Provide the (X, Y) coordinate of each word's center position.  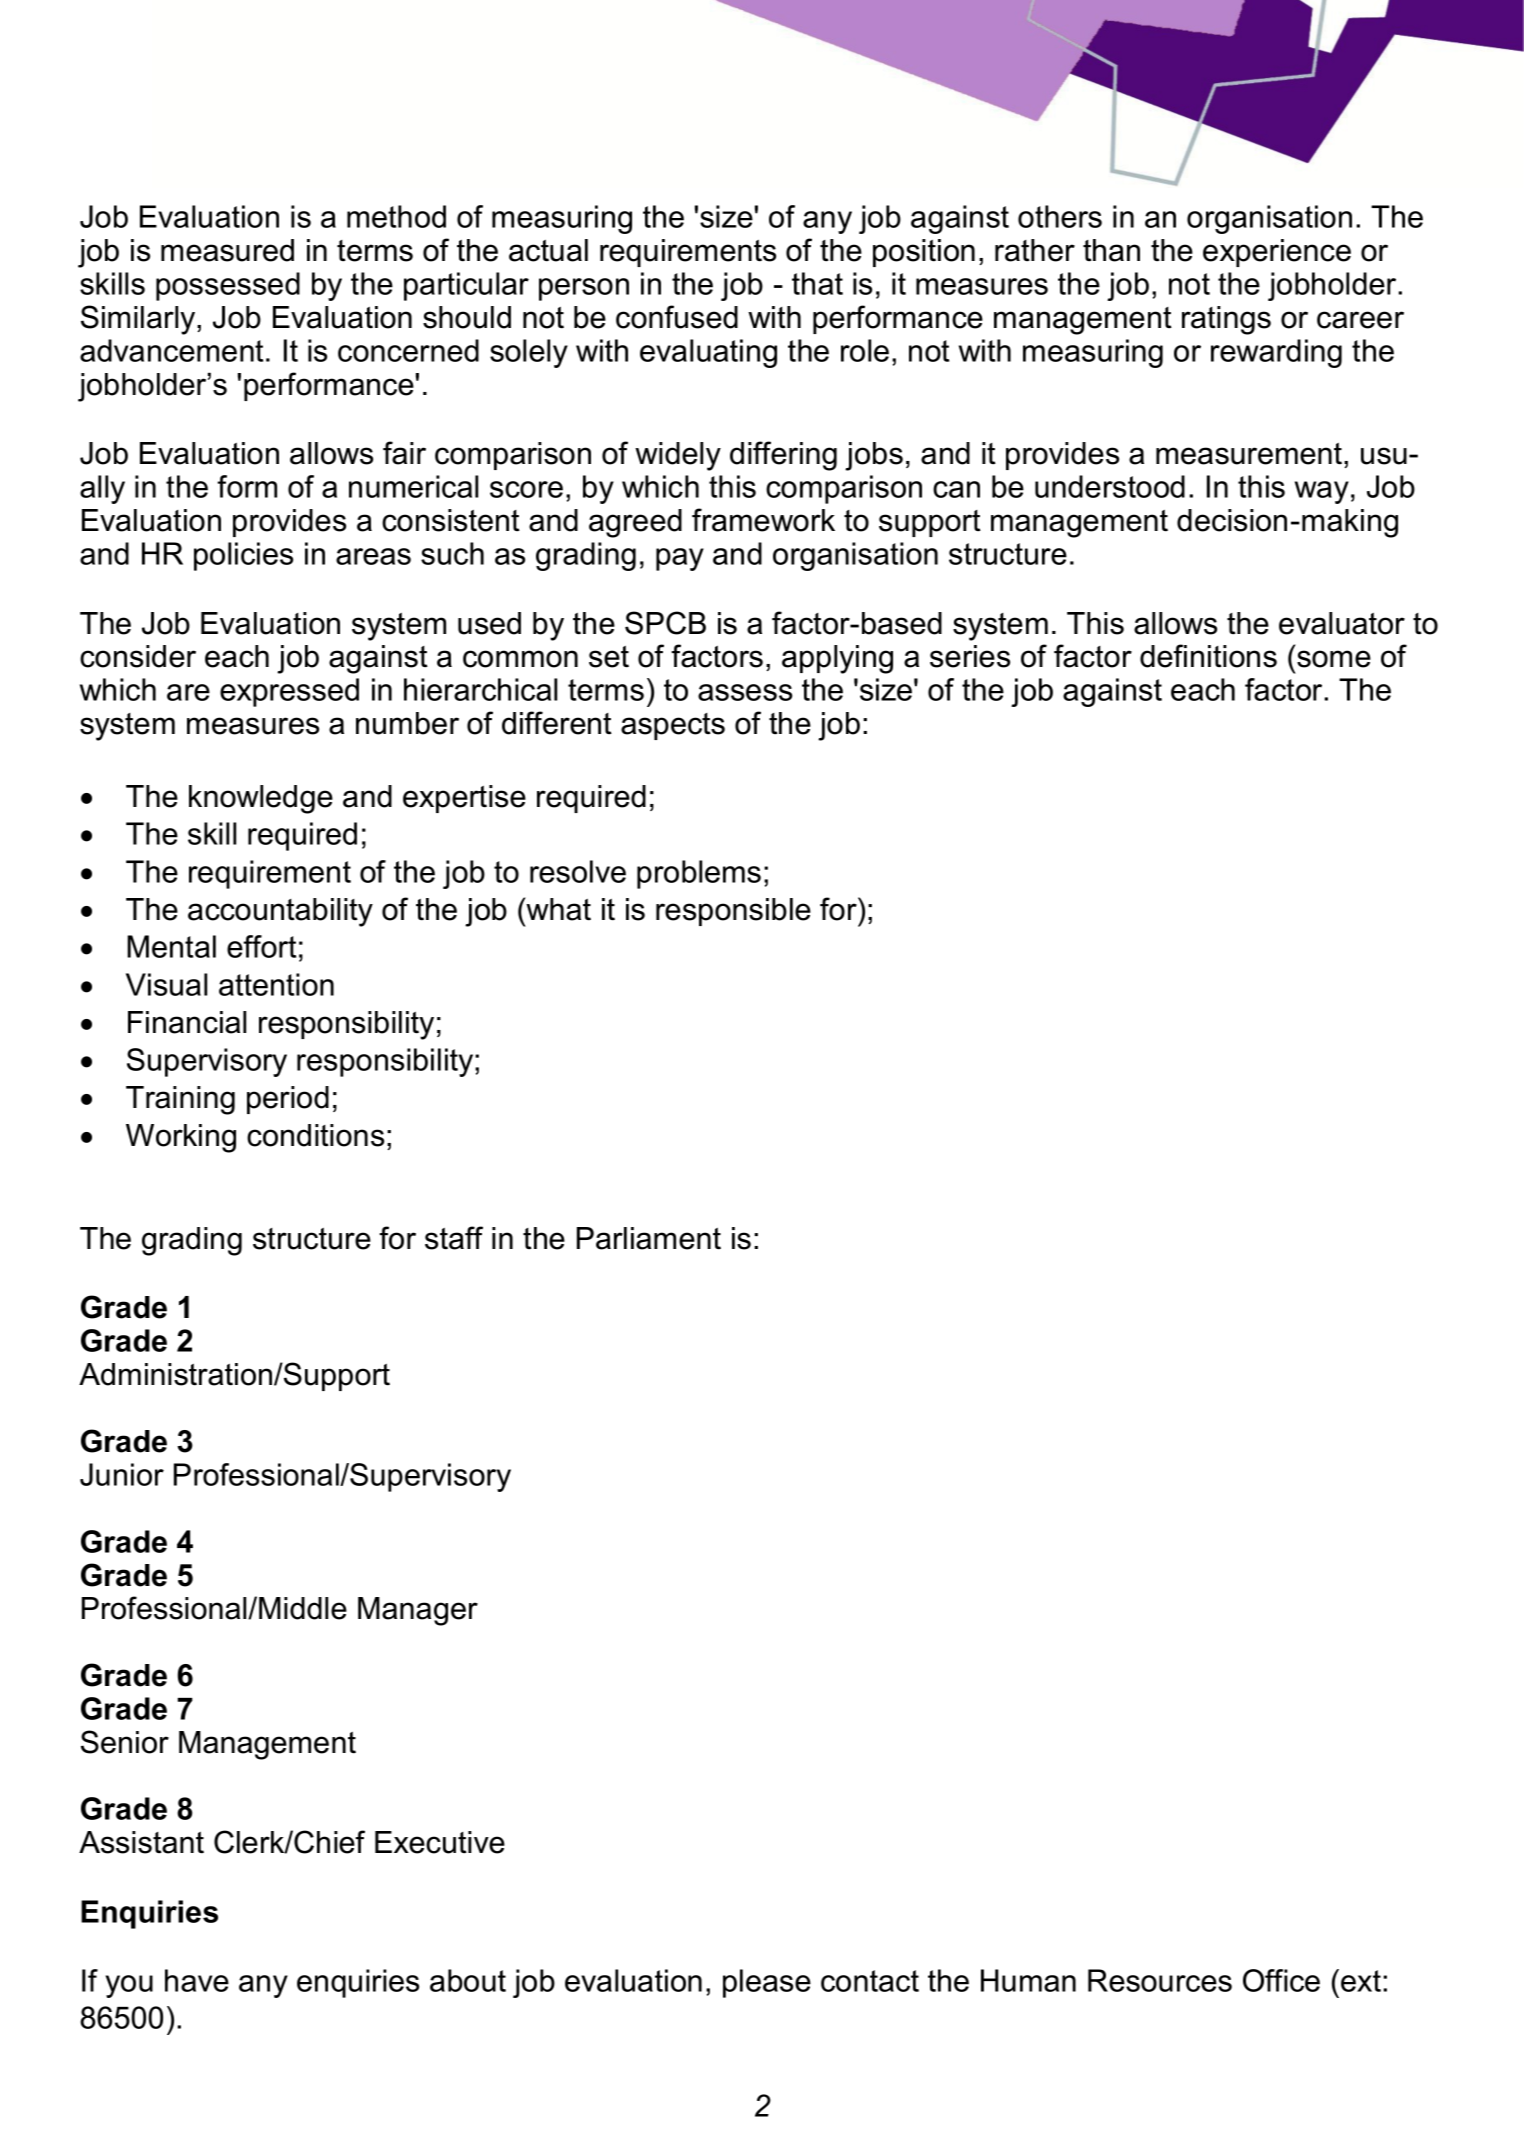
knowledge (261, 799)
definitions (1208, 656)
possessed (228, 286)
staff (454, 1238)
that (817, 283)
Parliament (649, 1238)
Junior (122, 1474)
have (197, 1980)
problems (699, 874)
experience (1277, 253)
